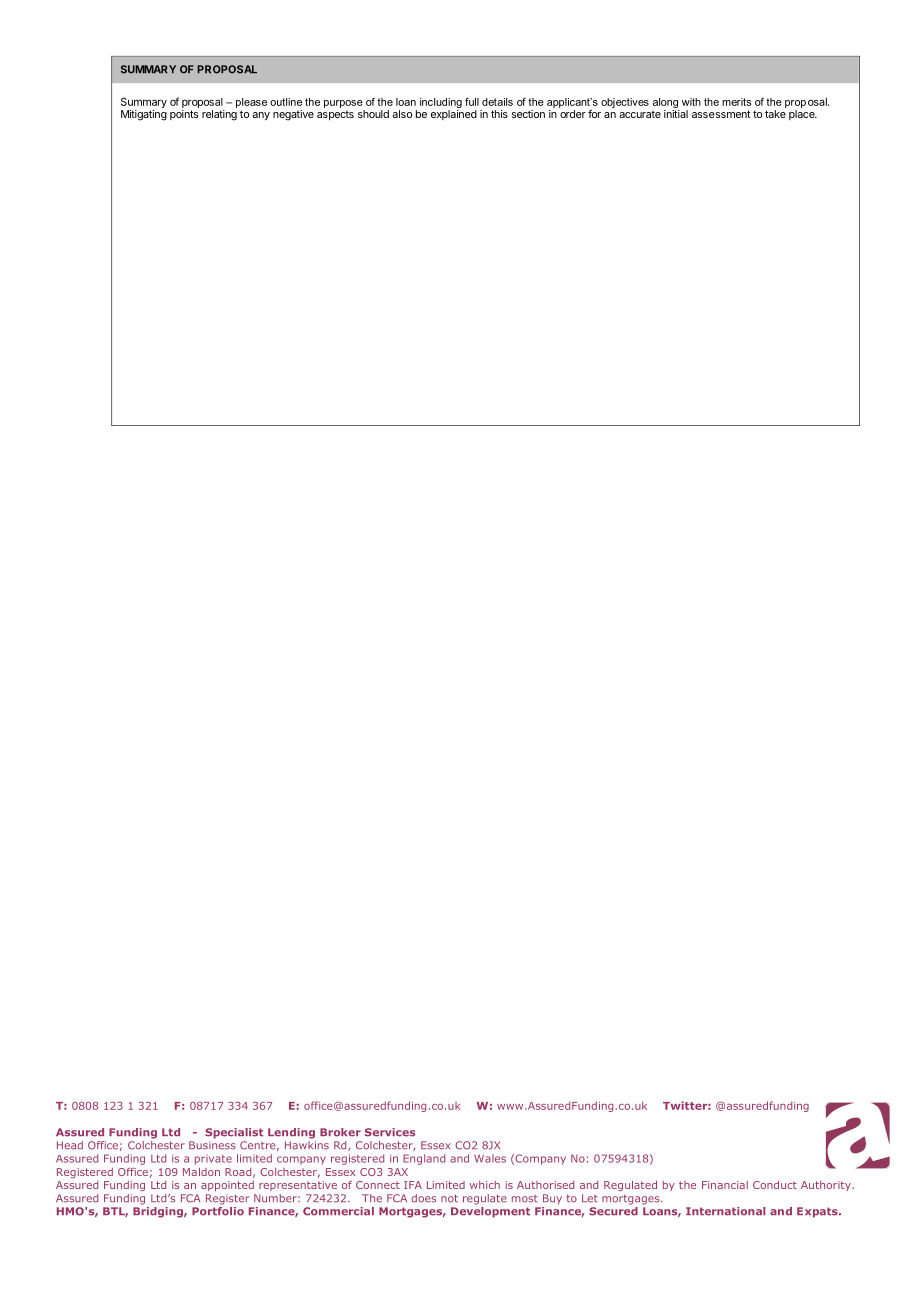 This image has height=1307, width=924. I want to click on Conduct, so click(775, 1185).
